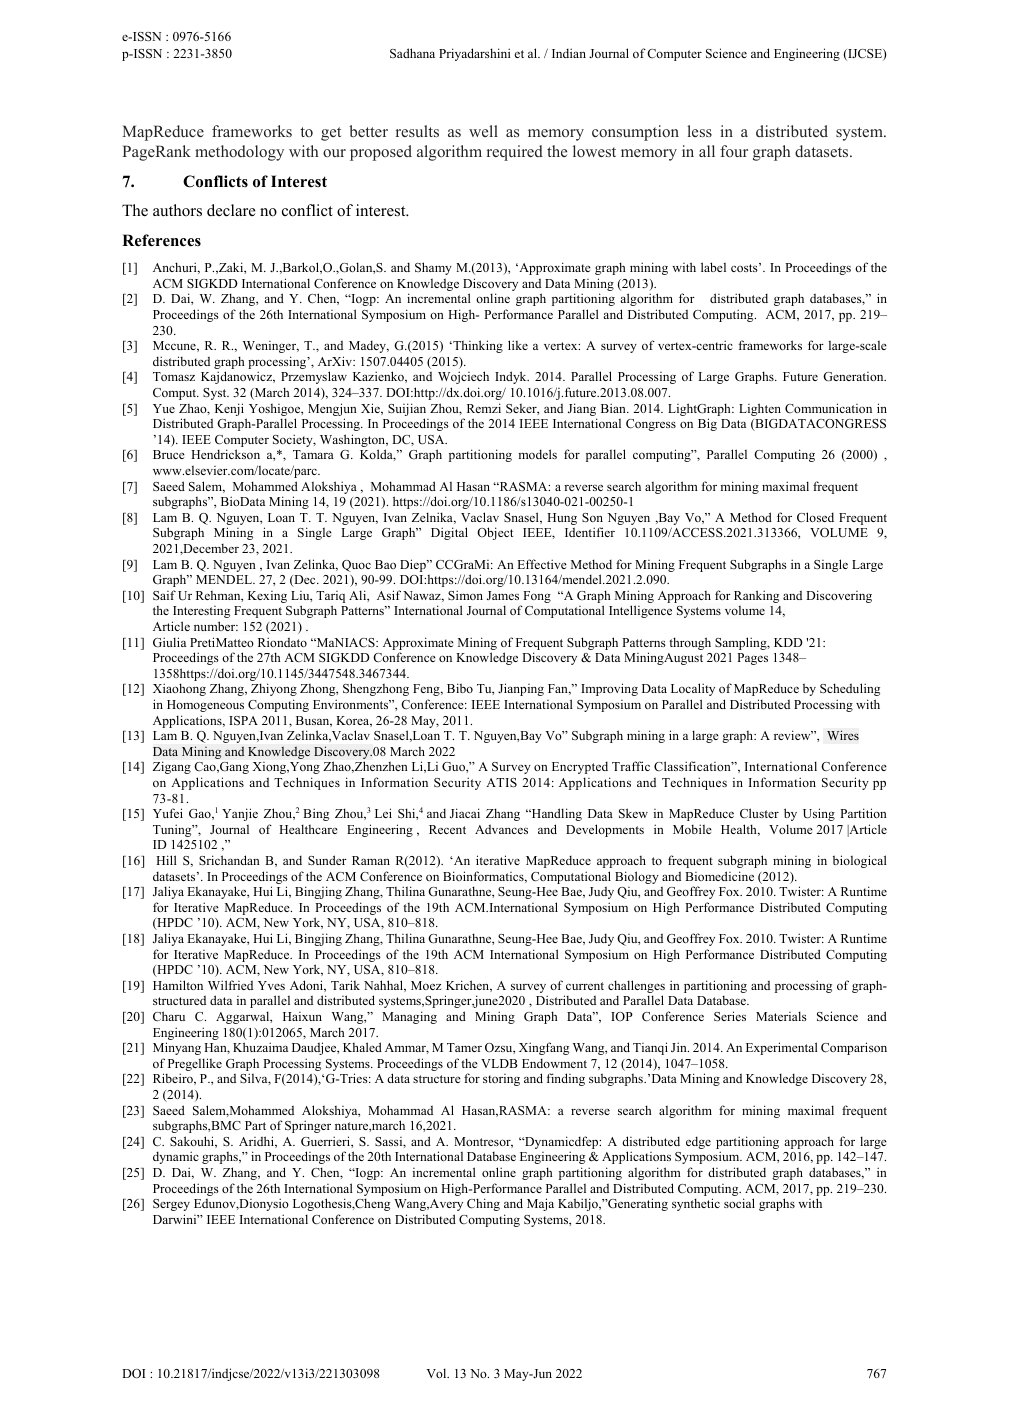  I want to click on four, so click(734, 151).
